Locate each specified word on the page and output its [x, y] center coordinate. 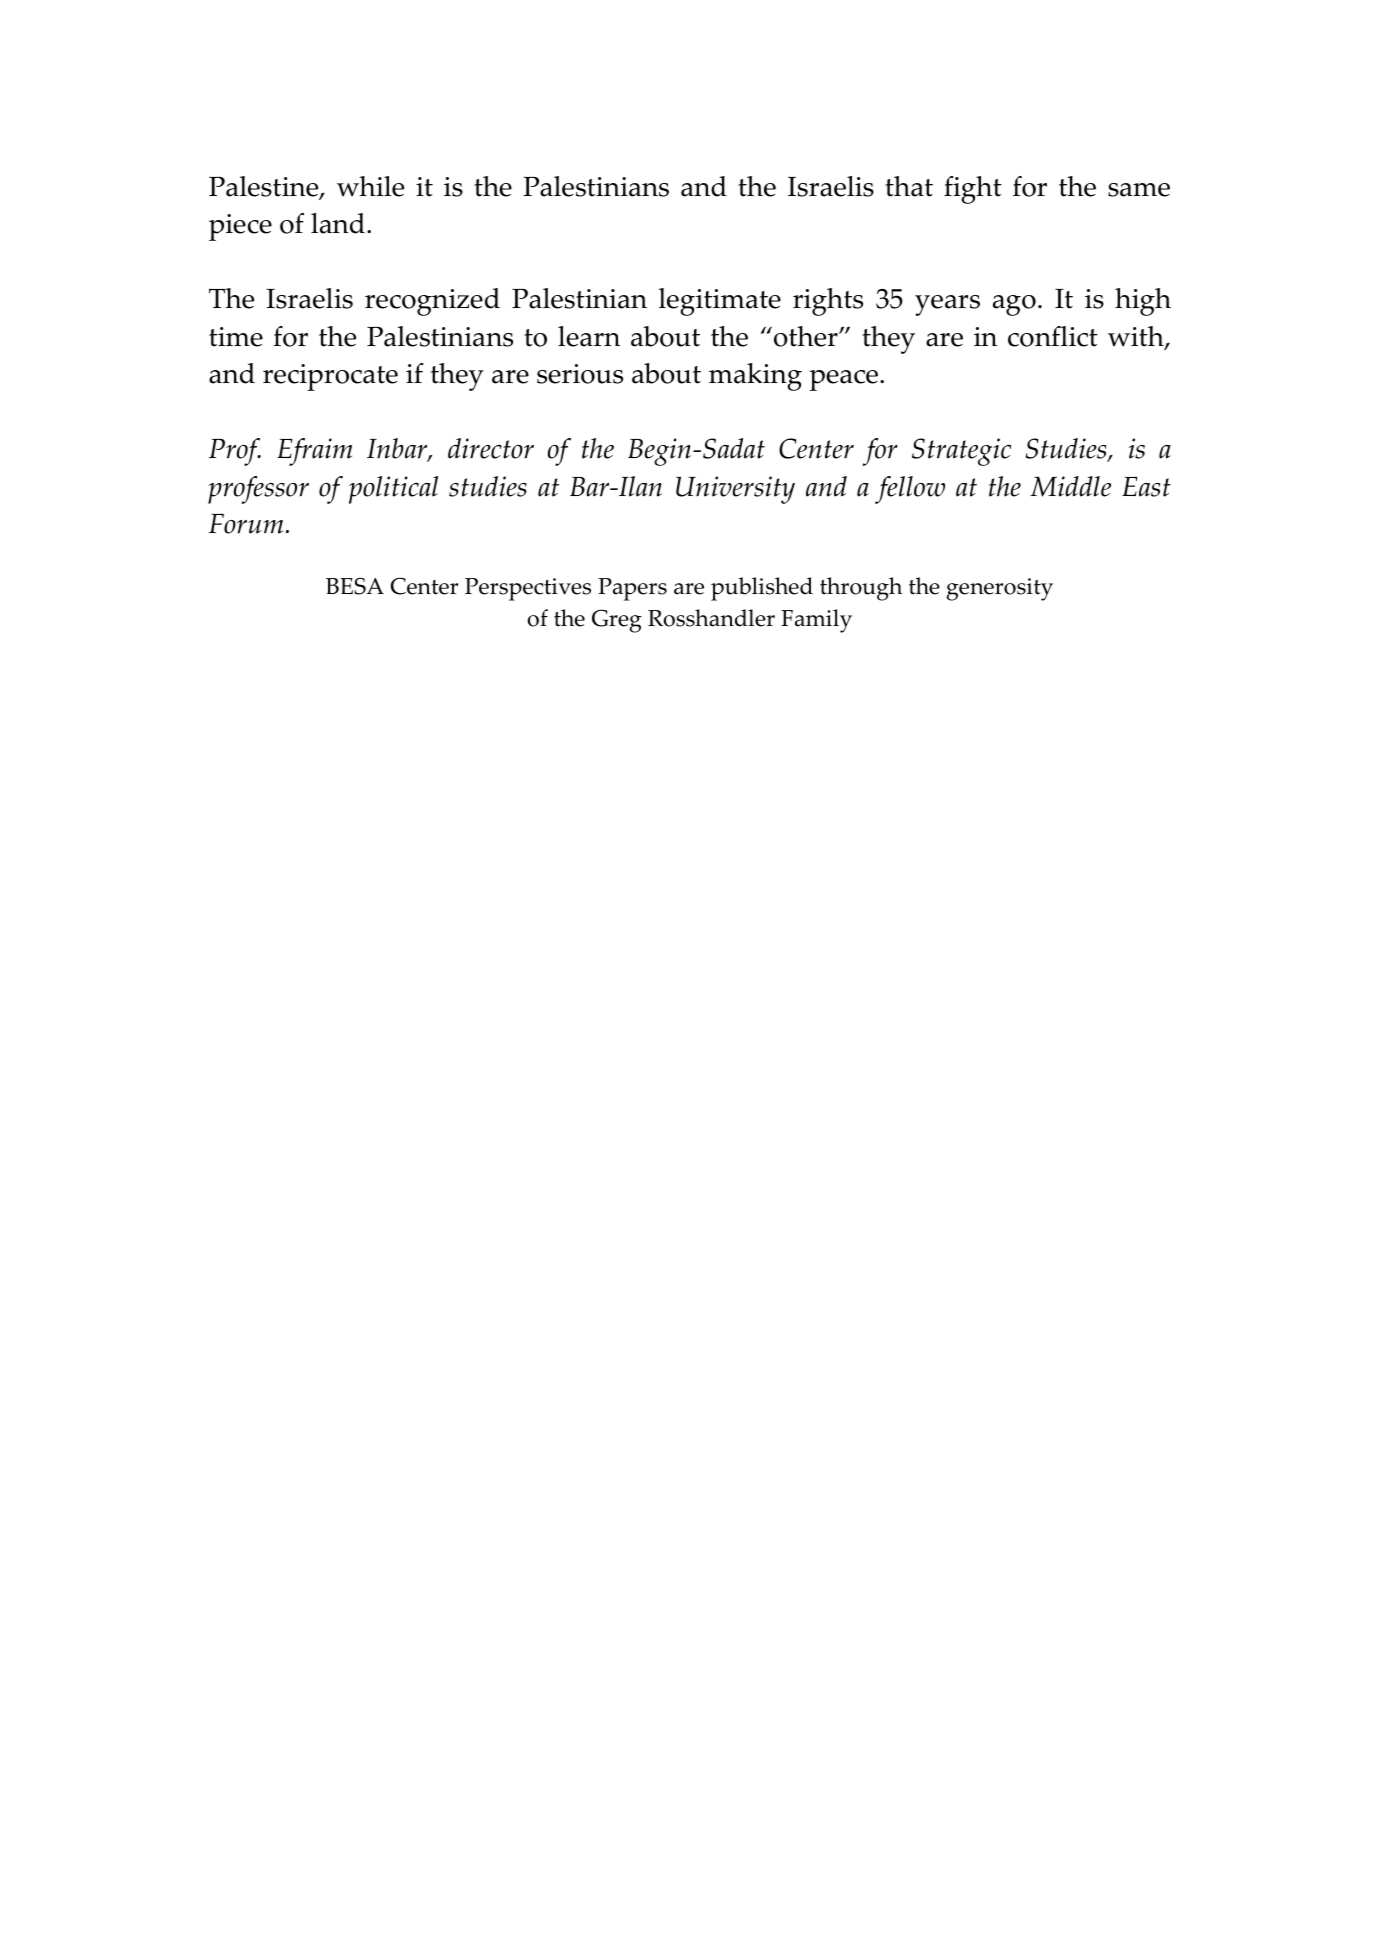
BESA [355, 586]
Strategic [961, 452]
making [755, 377]
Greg [617, 621]
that [909, 186]
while [370, 186]
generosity [1000, 589]
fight [973, 190]
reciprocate [330, 377]
